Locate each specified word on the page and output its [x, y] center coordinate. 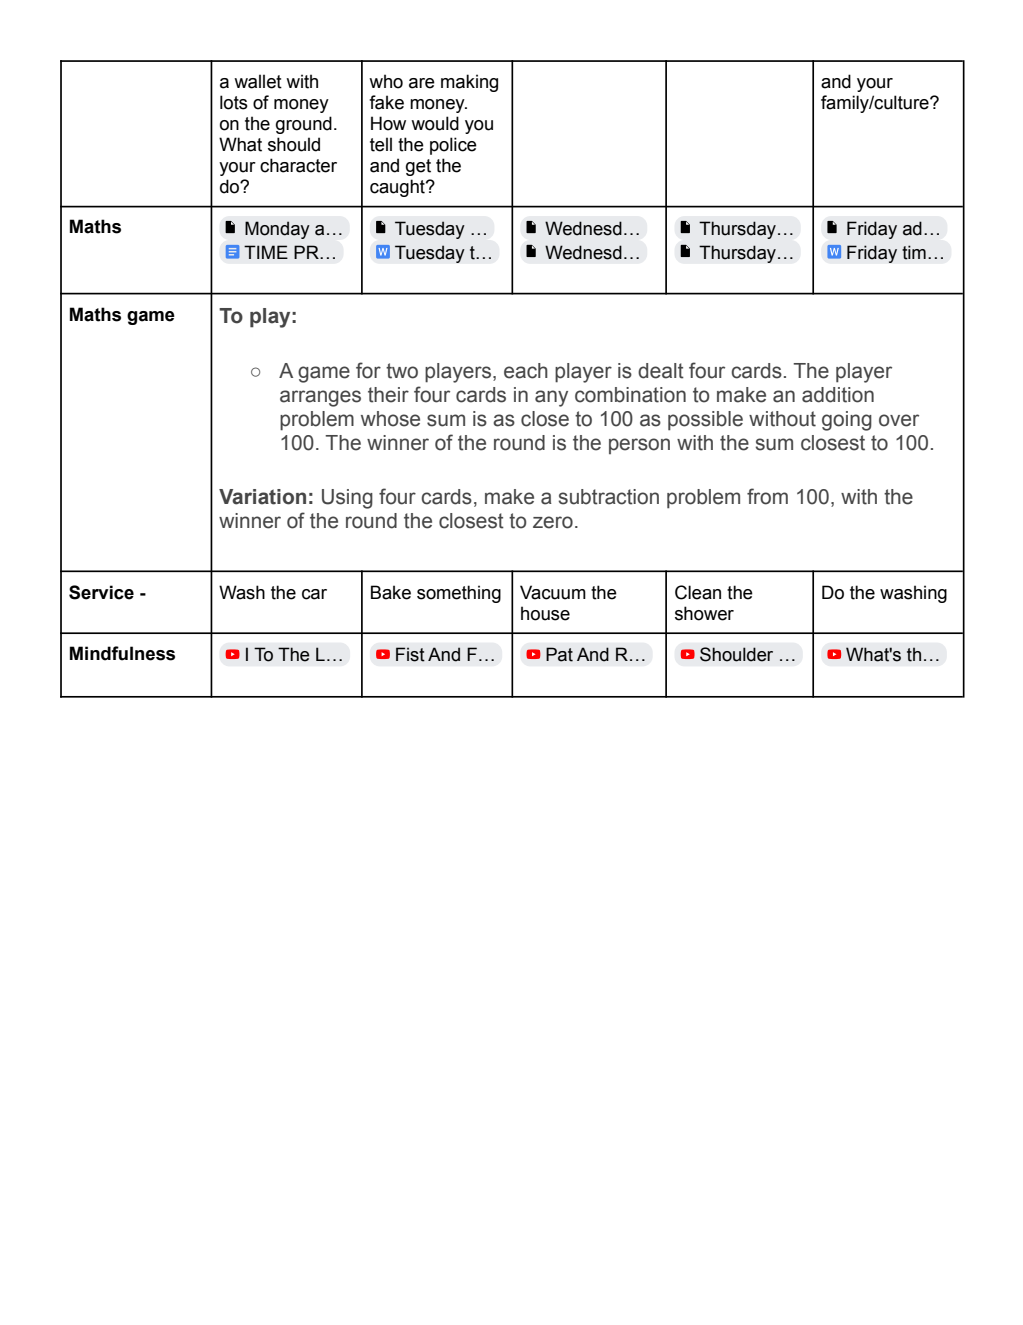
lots [234, 102]
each [526, 371]
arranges [320, 398]
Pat [559, 654]
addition [838, 395]
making [469, 83]
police [453, 146]
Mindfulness [122, 653]
